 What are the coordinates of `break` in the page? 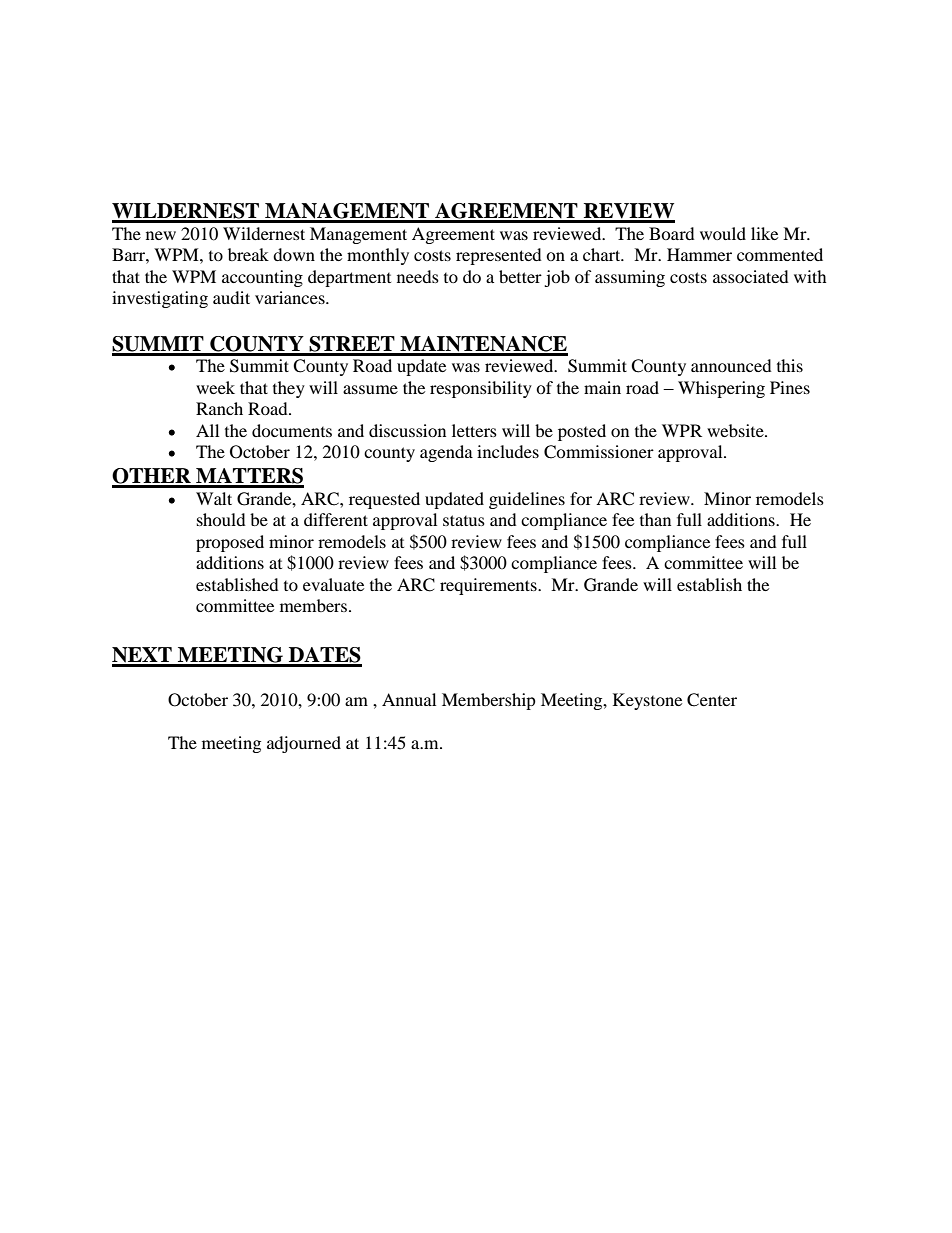 It's located at (248, 254).
